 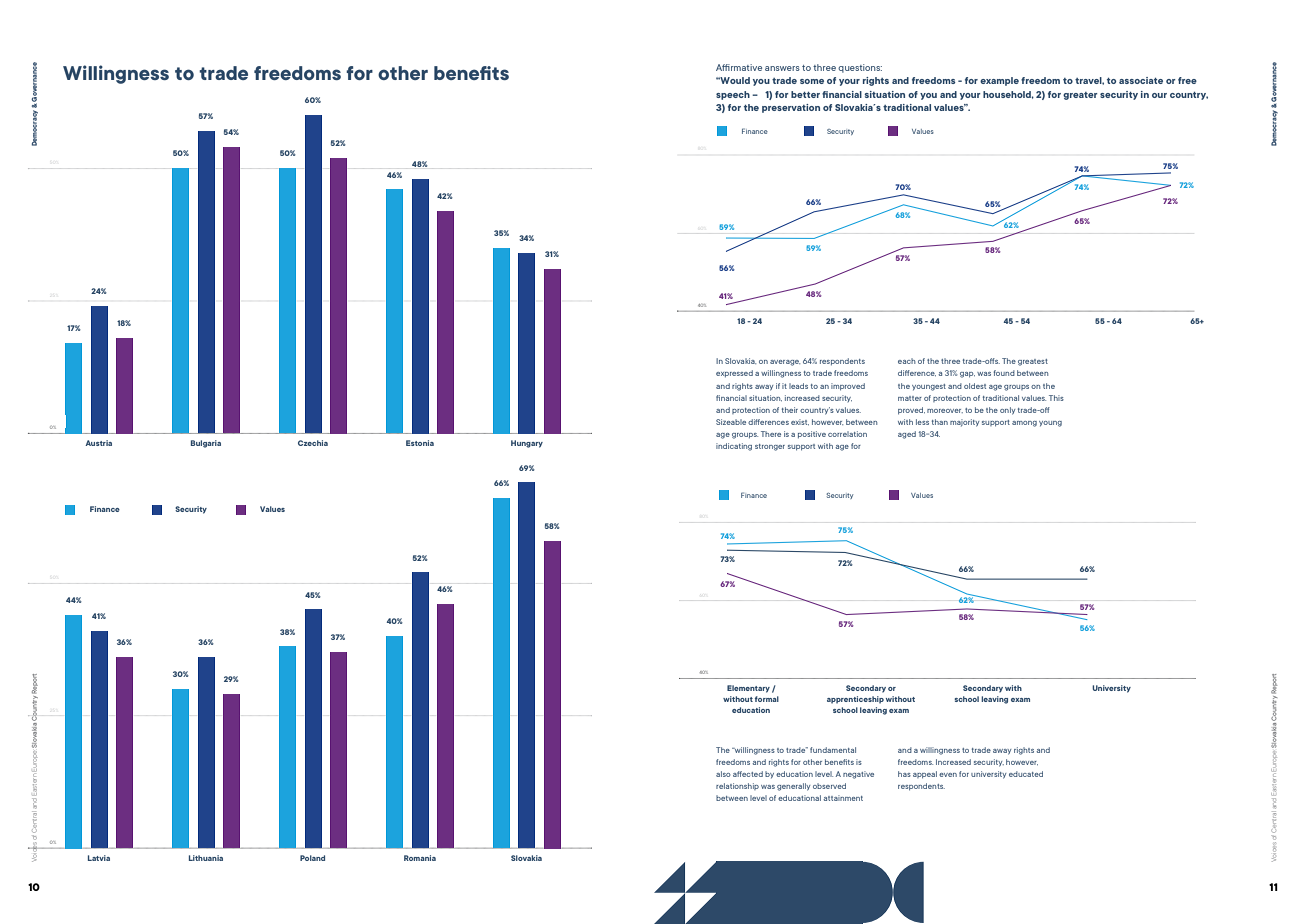 What do you see at coordinates (782, 68) in the document?
I see `answers` at bounding box center [782, 68].
